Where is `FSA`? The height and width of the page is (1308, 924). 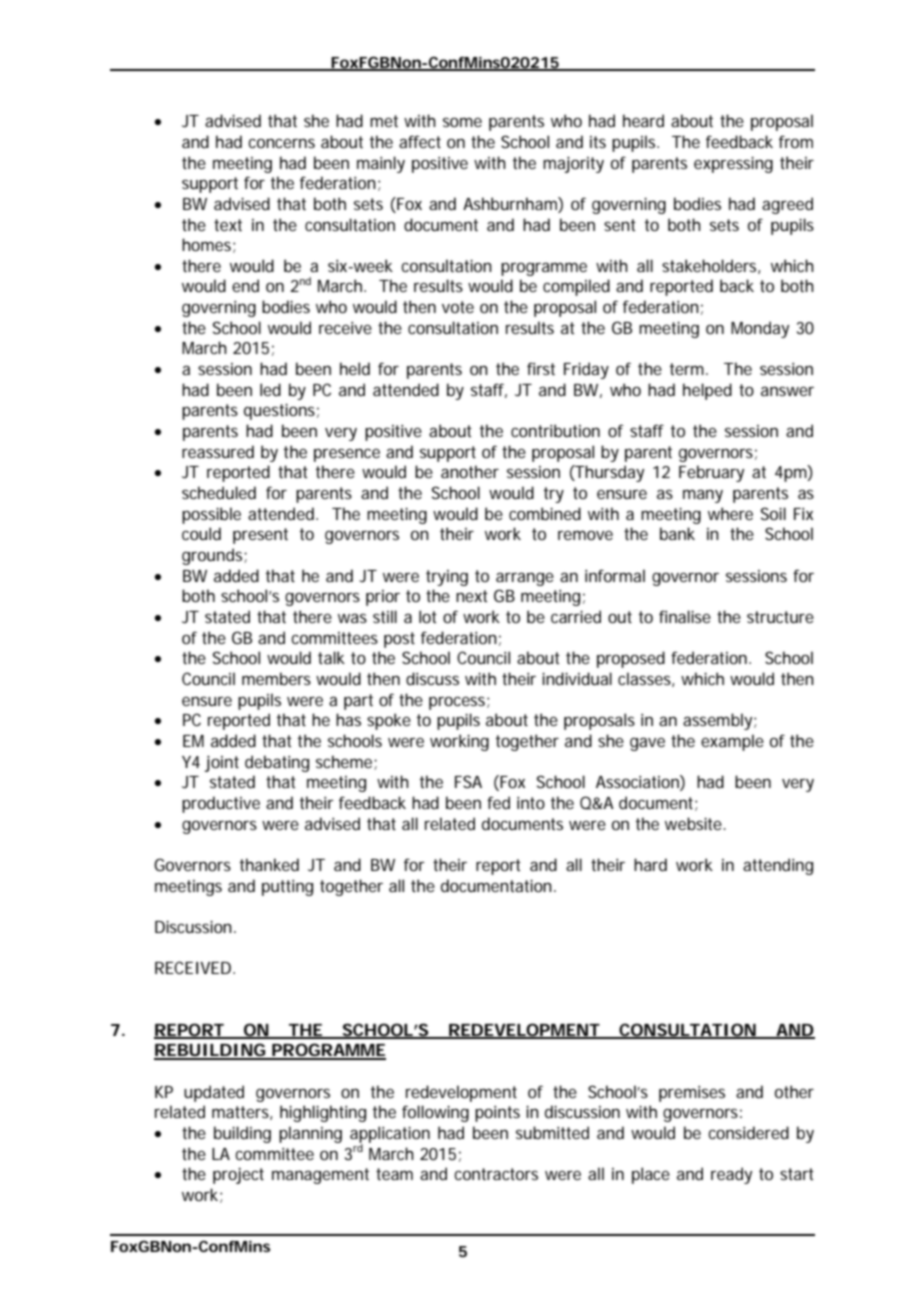
FSA is located at coordinates (468, 781).
